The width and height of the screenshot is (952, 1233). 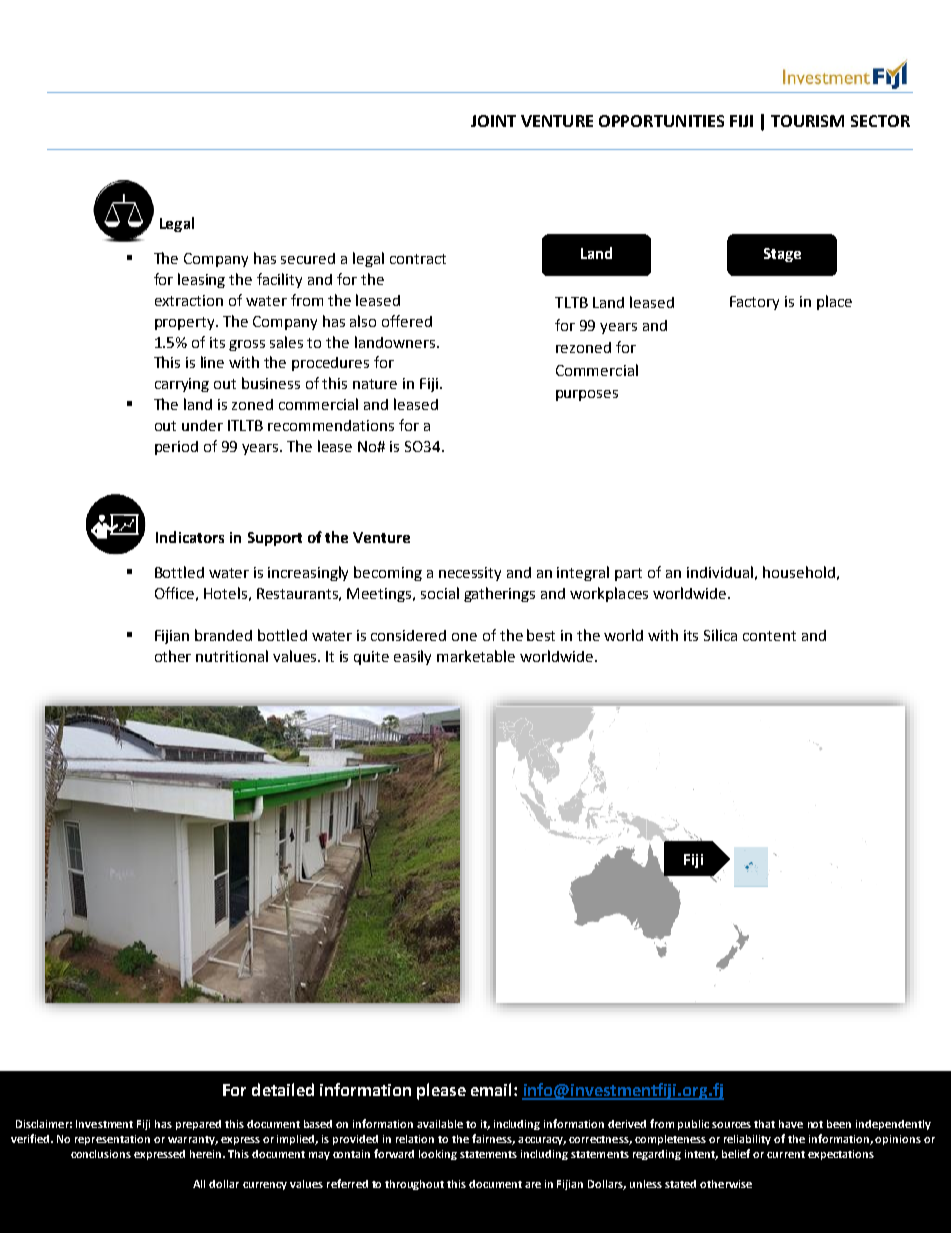 What do you see at coordinates (182, 385) in the screenshot?
I see `carrying` at bounding box center [182, 385].
